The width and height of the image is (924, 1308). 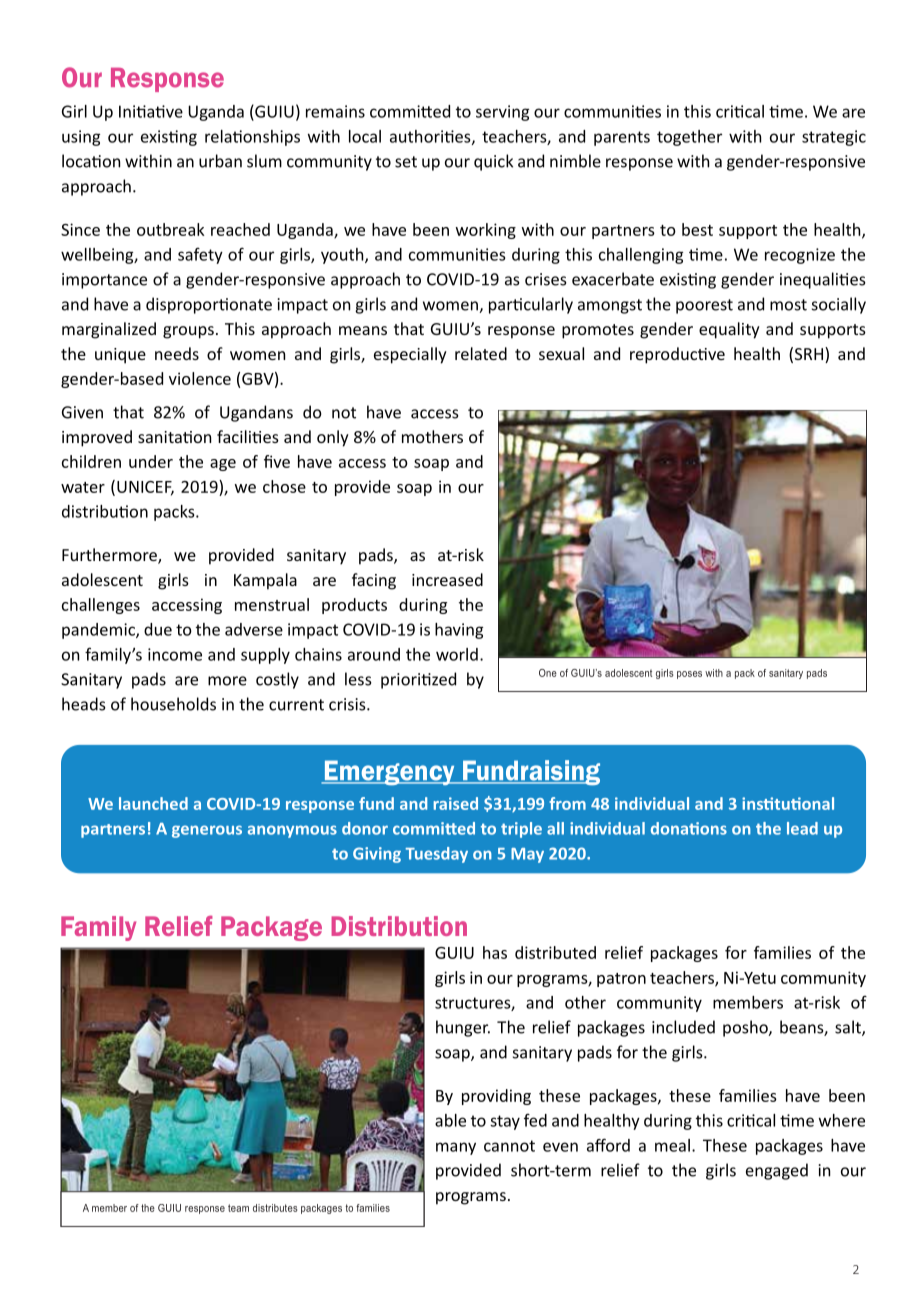 I want to click on violence, so click(x=200, y=378).
